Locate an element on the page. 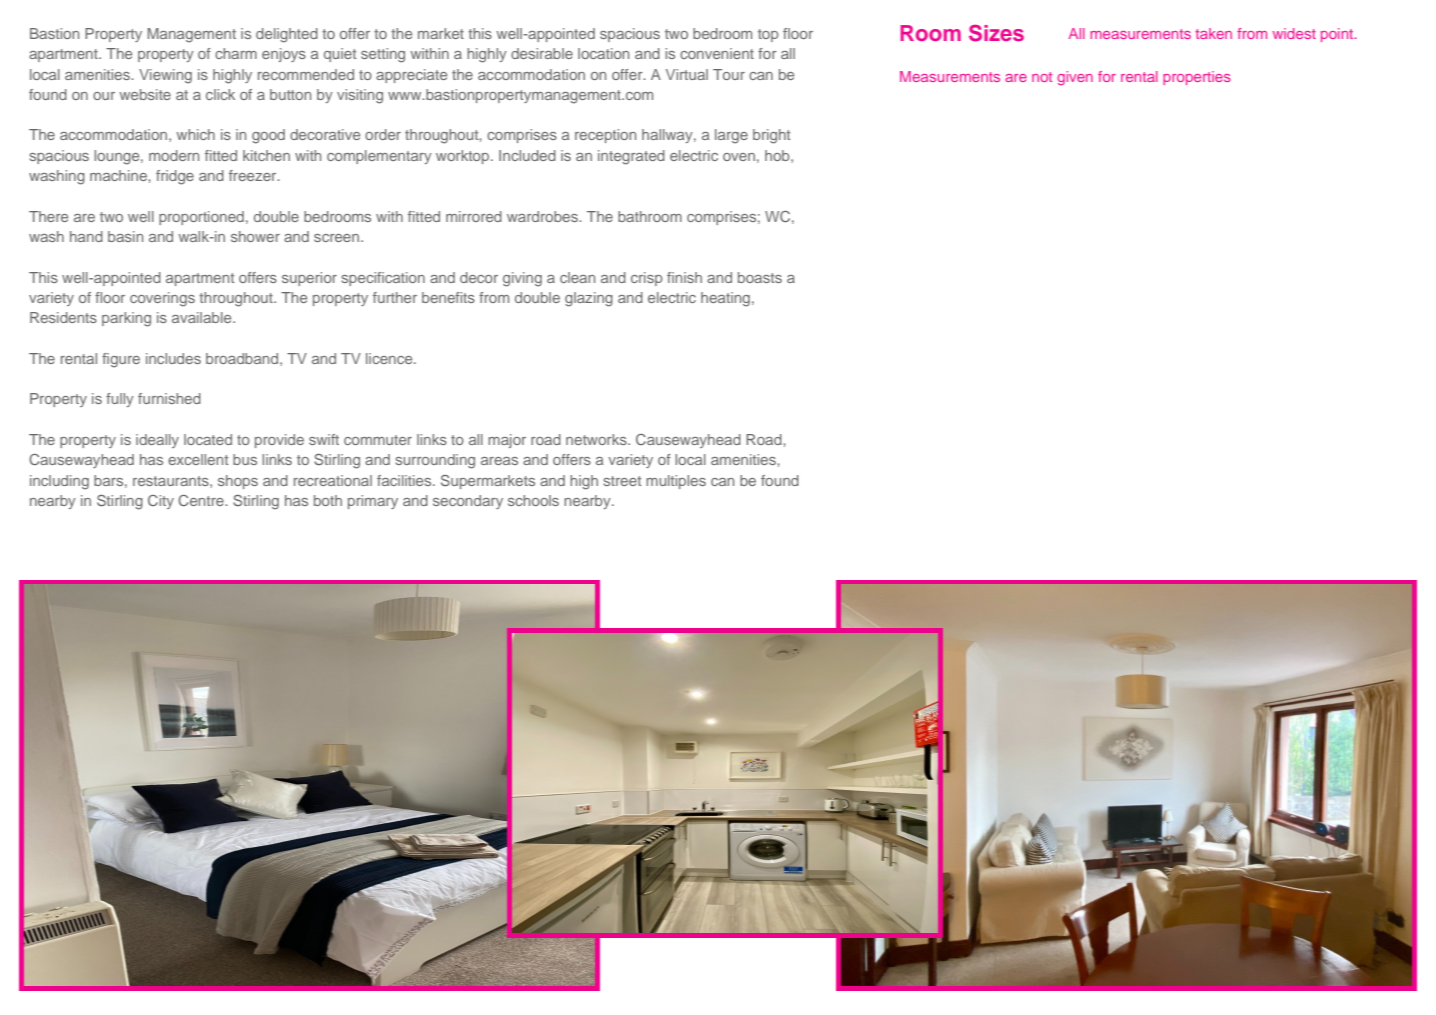 This document has height=1015, width=1436. charm is located at coordinates (236, 53).
